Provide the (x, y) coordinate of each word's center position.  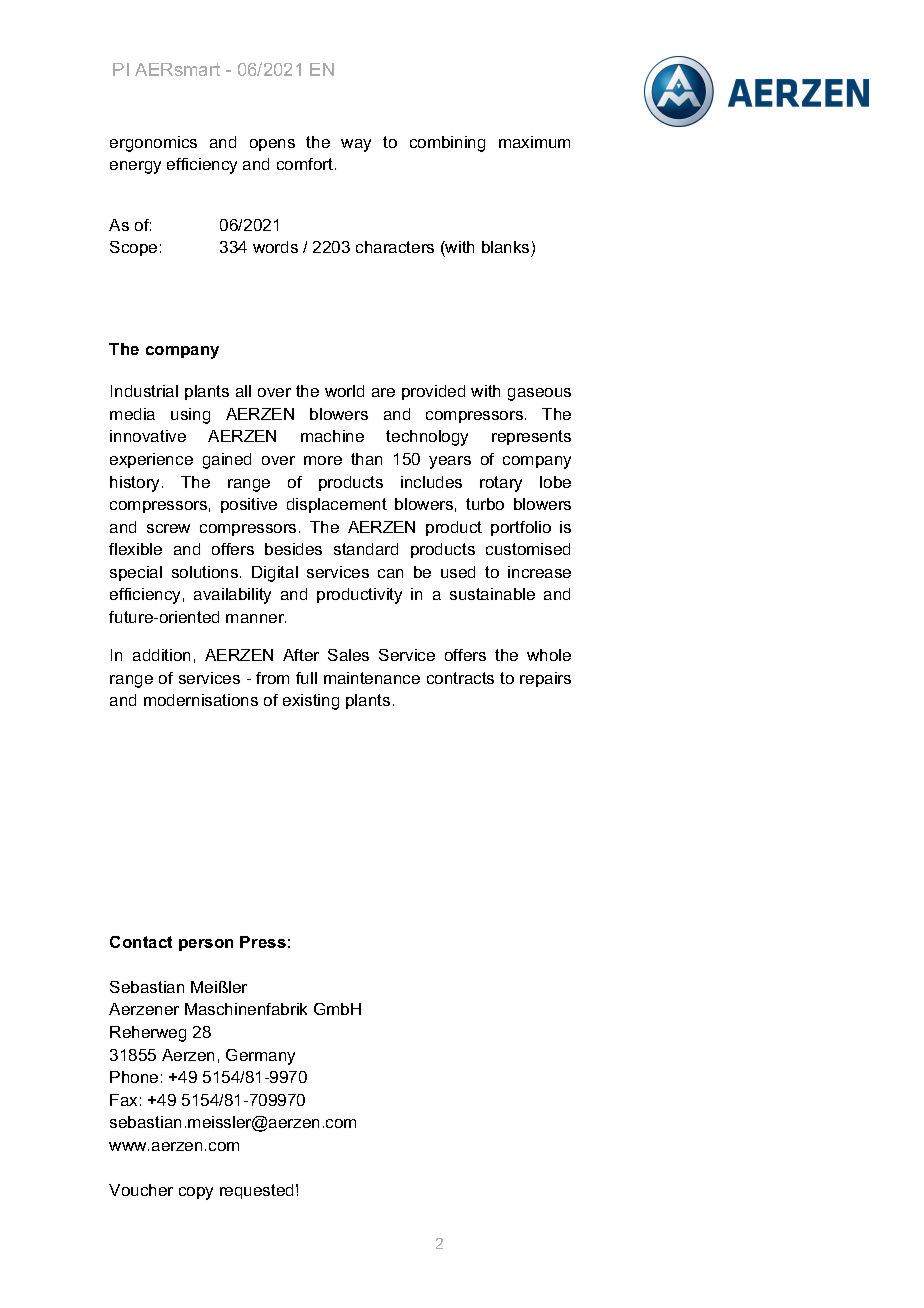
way (356, 145)
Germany (260, 1057)
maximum (534, 142)
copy (196, 1193)
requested (256, 1191)
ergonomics (153, 144)
